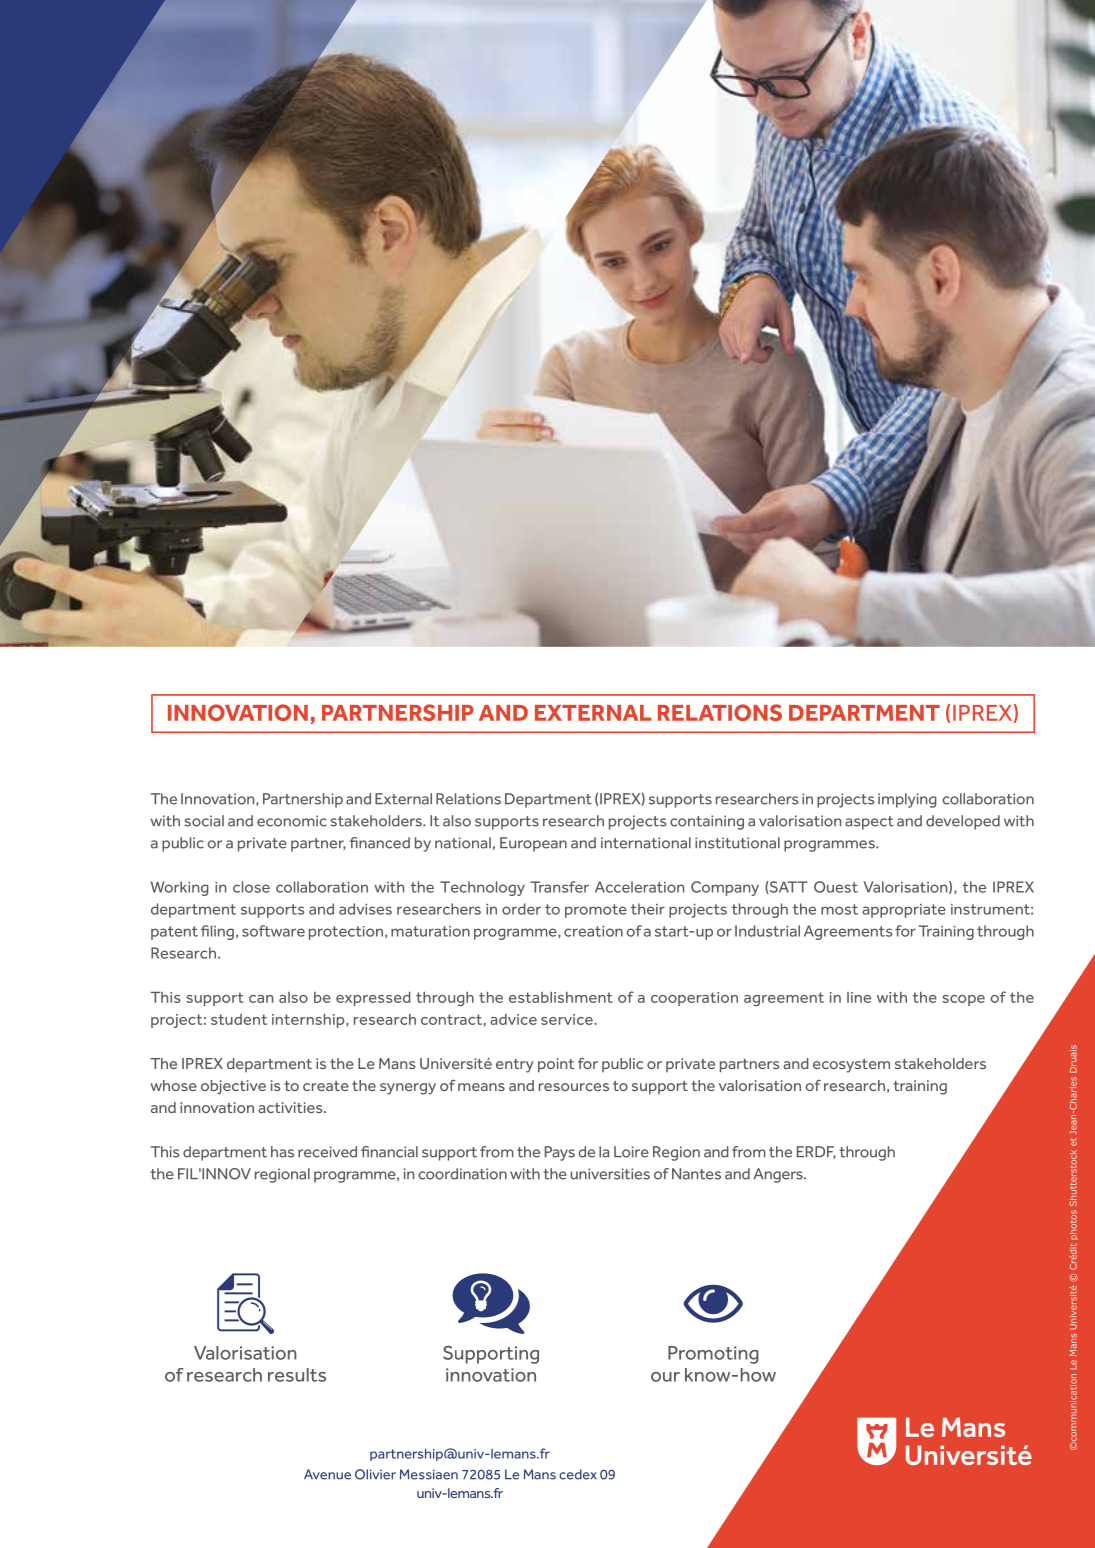 Image resolution: width=1095 pixels, height=1548 pixels. I want to click on aspect, so click(869, 823).
